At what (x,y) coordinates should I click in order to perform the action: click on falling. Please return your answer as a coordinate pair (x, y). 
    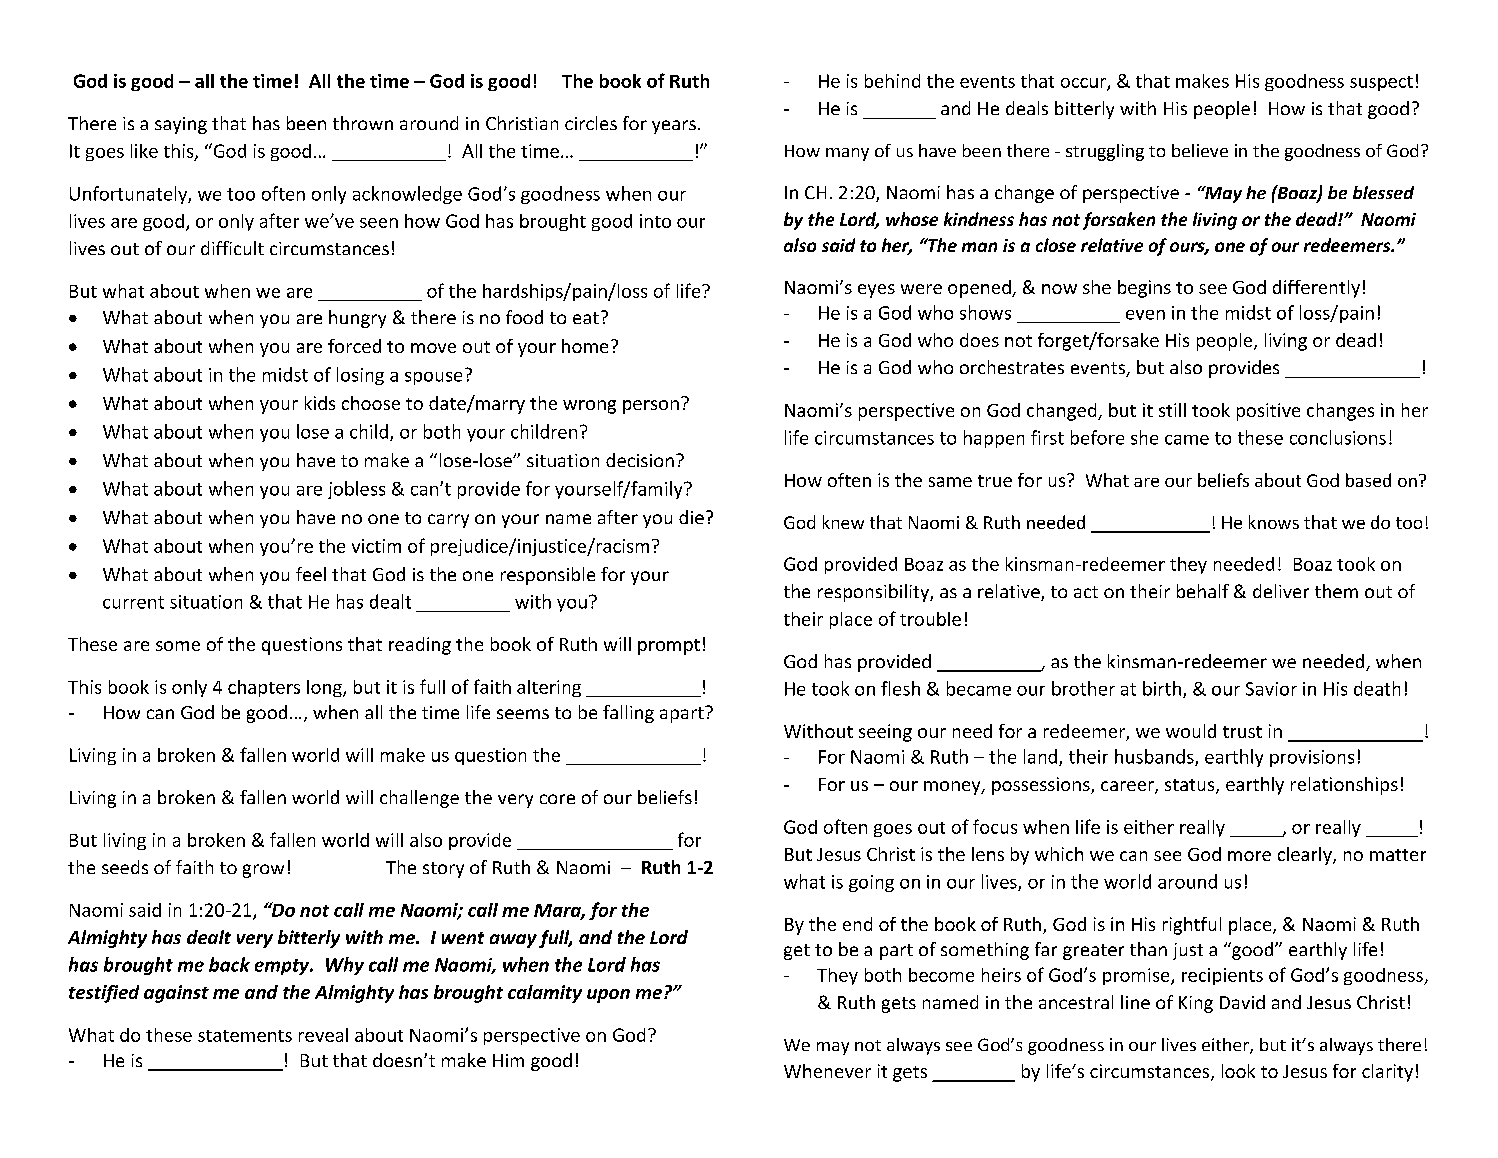
    Looking at the image, I should click on (628, 714).
